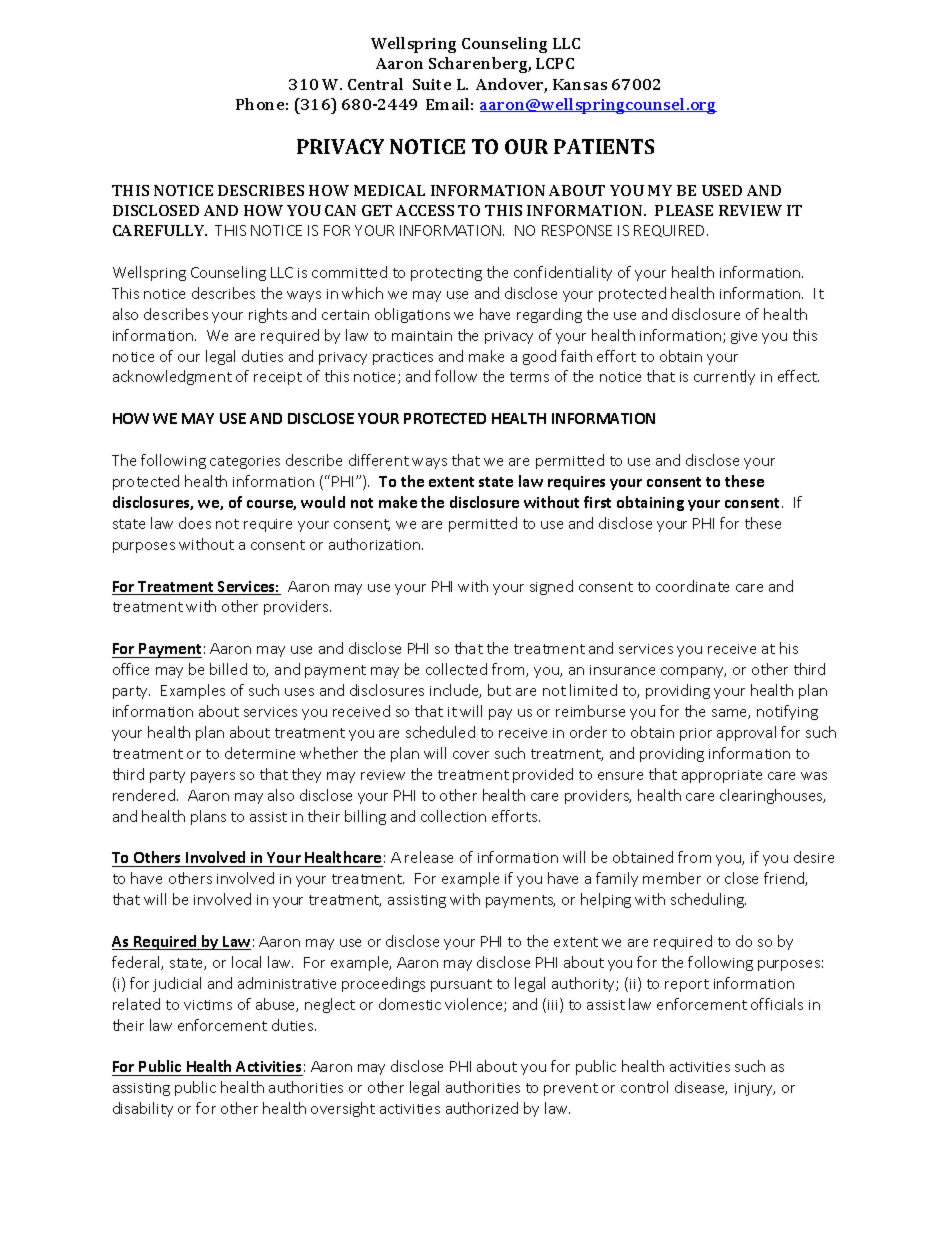  What do you see at coordinates (722, 190) in the image?
I see `USED` at bounding box center [722, 190].
